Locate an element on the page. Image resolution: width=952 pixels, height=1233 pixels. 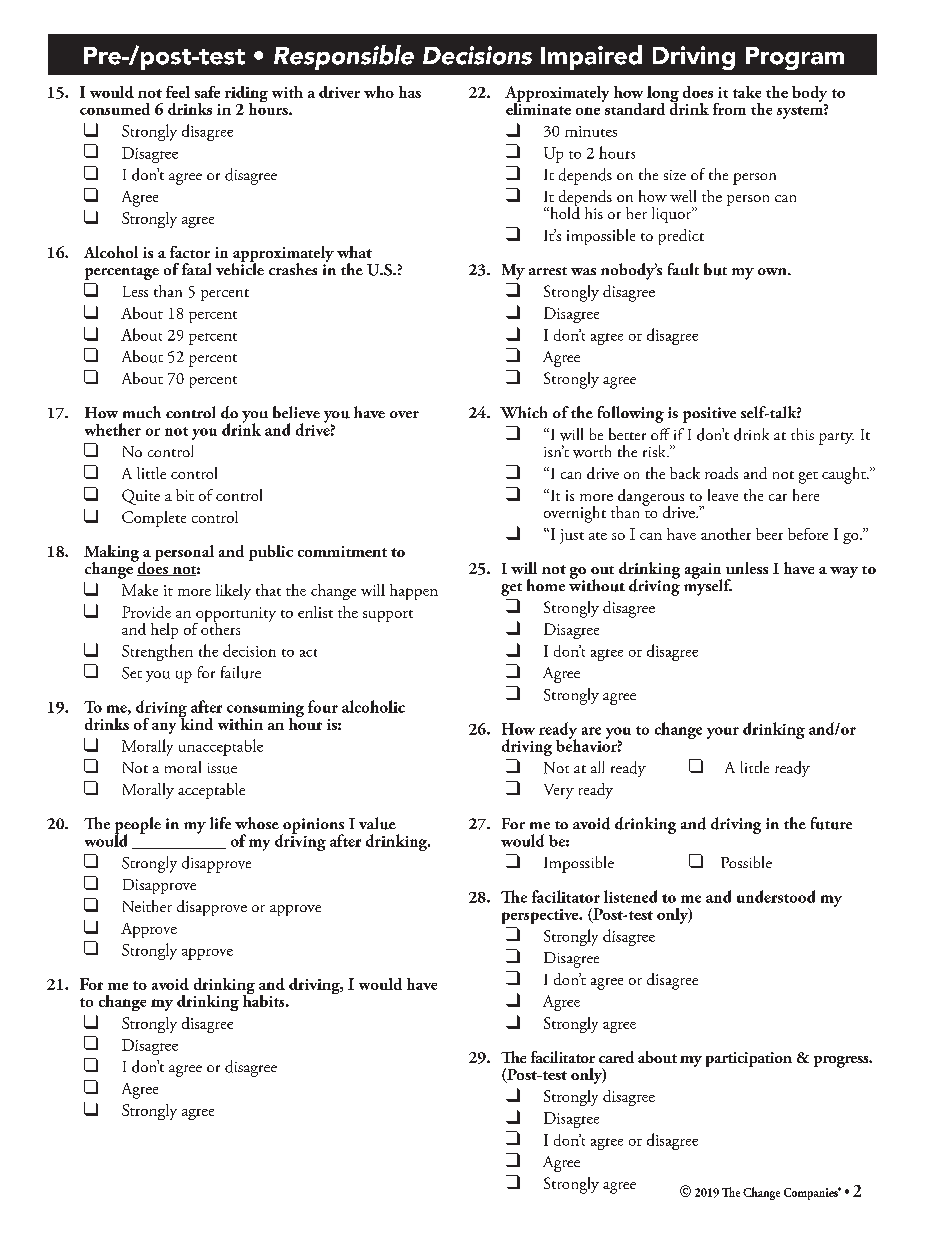
Very is located at coordinates (559, 791).
